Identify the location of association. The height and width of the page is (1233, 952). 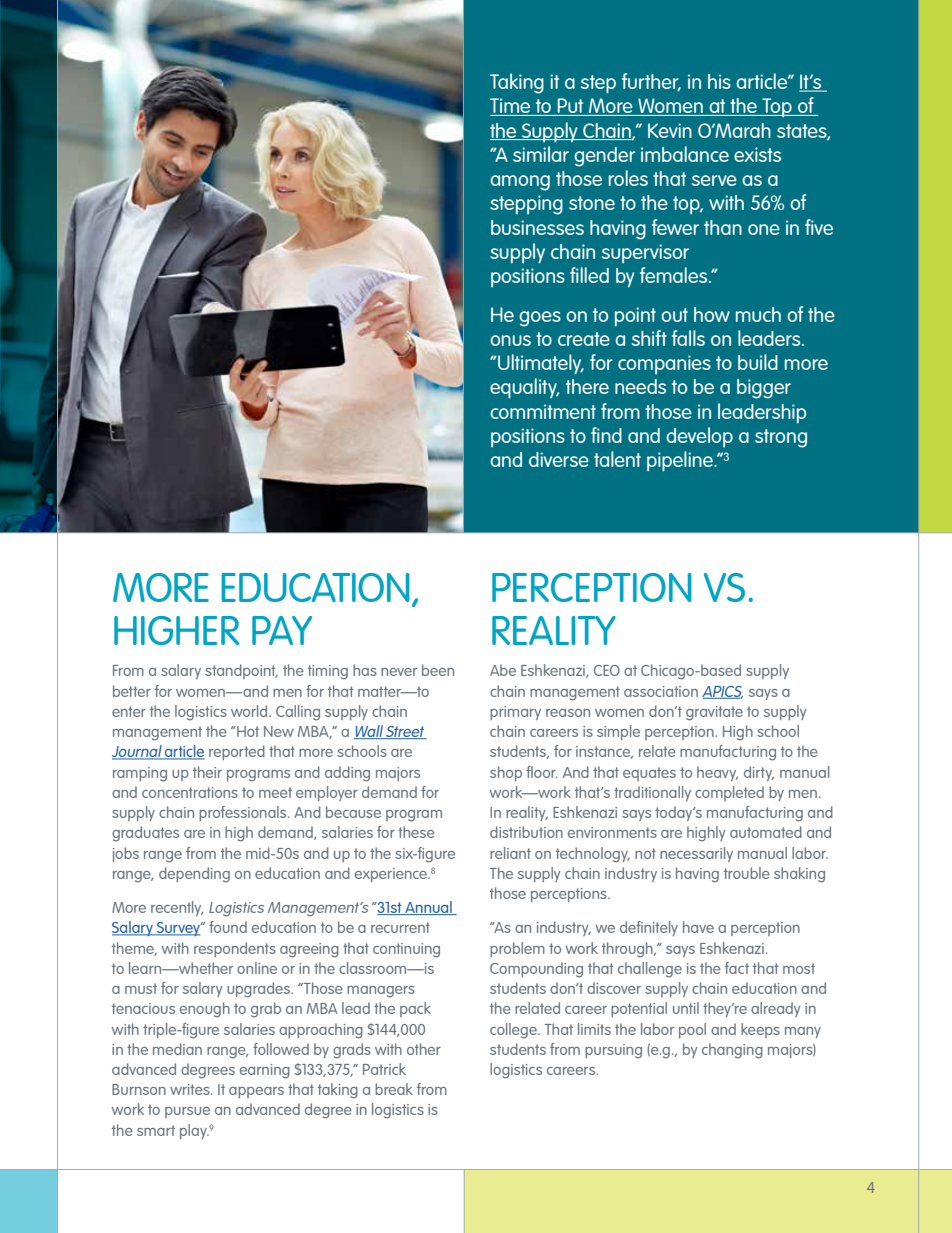
(661, 691).
